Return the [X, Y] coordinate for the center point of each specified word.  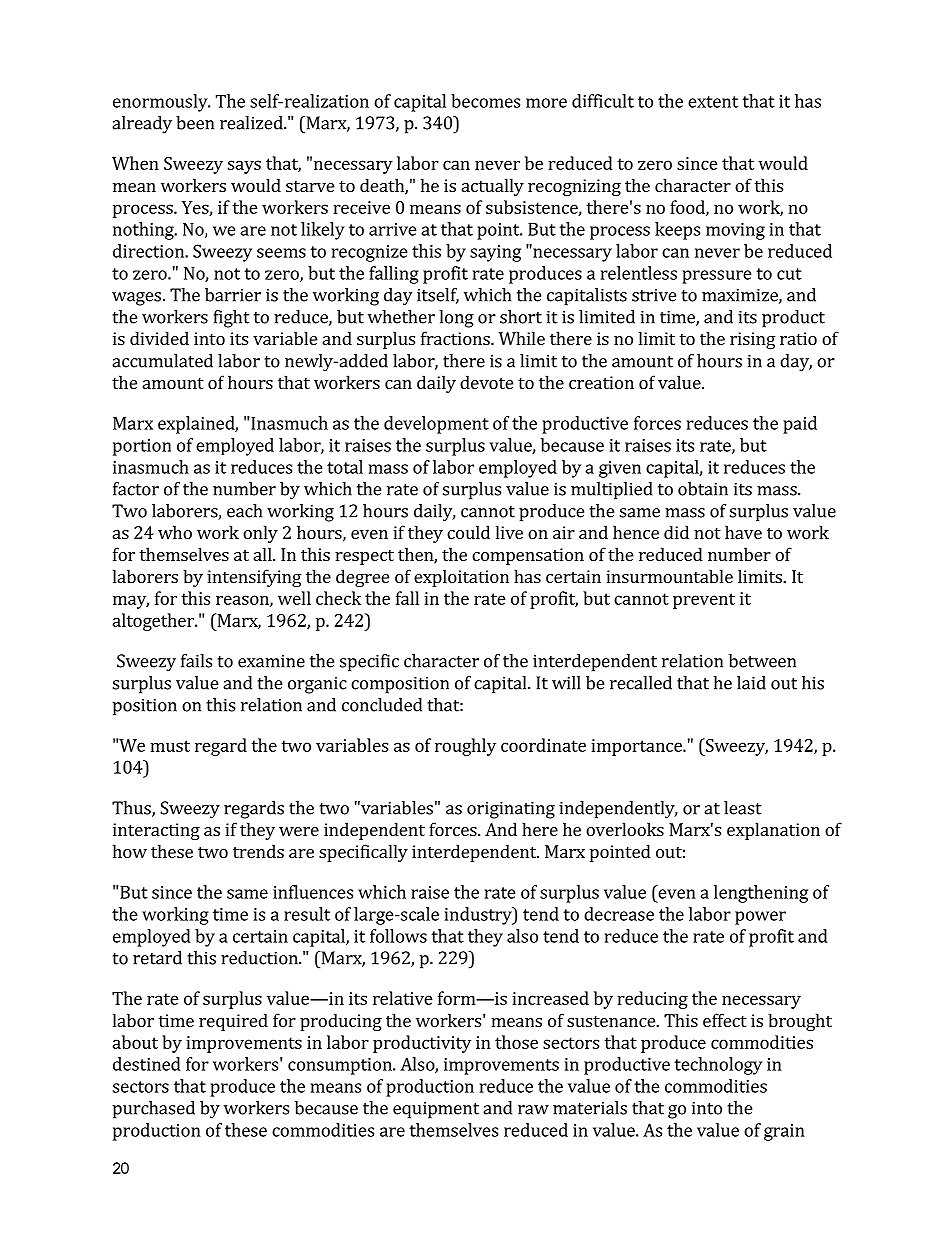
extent [713, 102]
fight [232, 319]
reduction [260, 958]
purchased [154, 1110]
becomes [485, 101]
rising [753, 340]
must [170, 746]
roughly [465, 747]
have [743, 532]
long [456, 319]
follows [398, 936]
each [244, 511]
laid [751, 683]
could [468, 532]
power [760, 918]
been [195, 123]
